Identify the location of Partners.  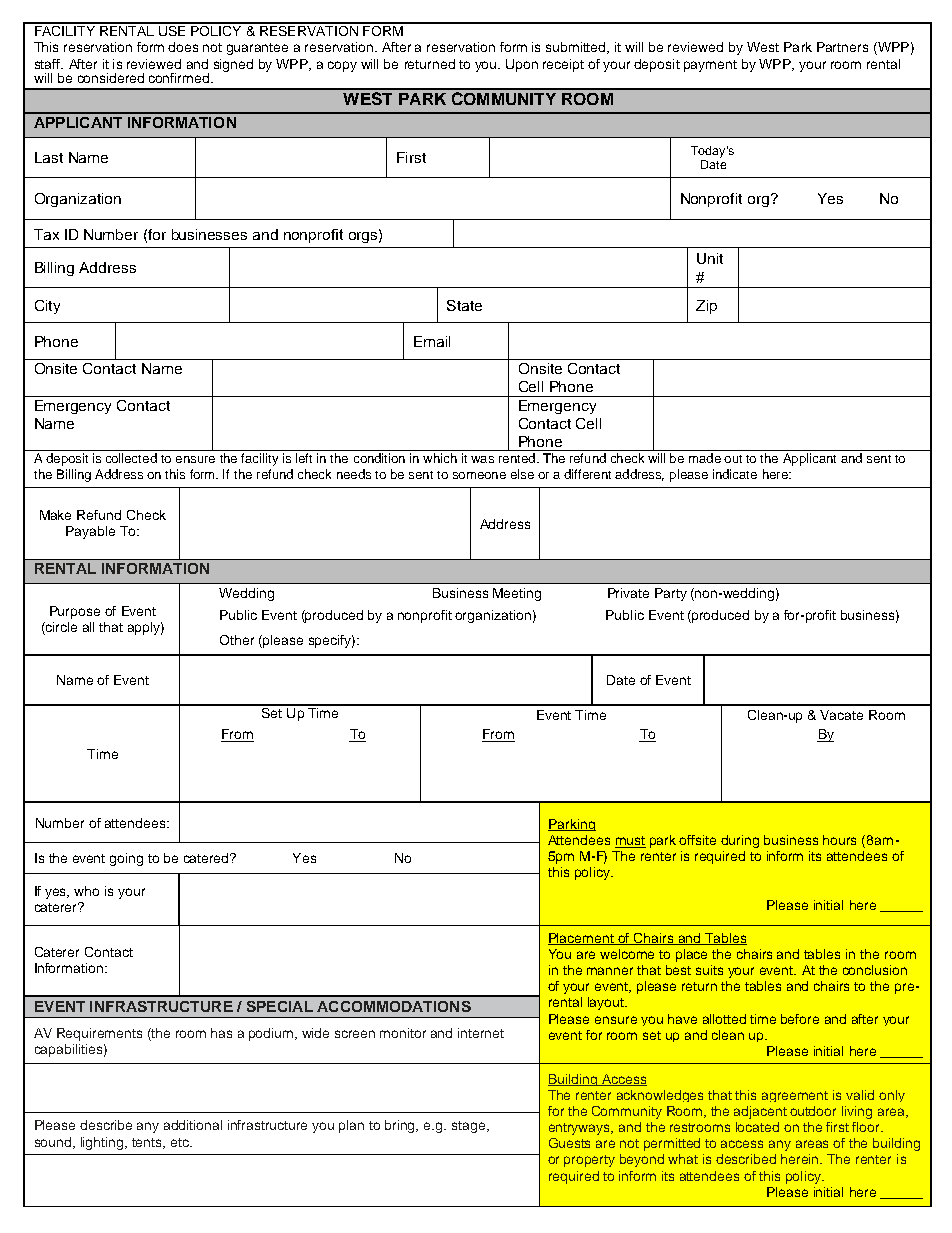
(842, 47).
